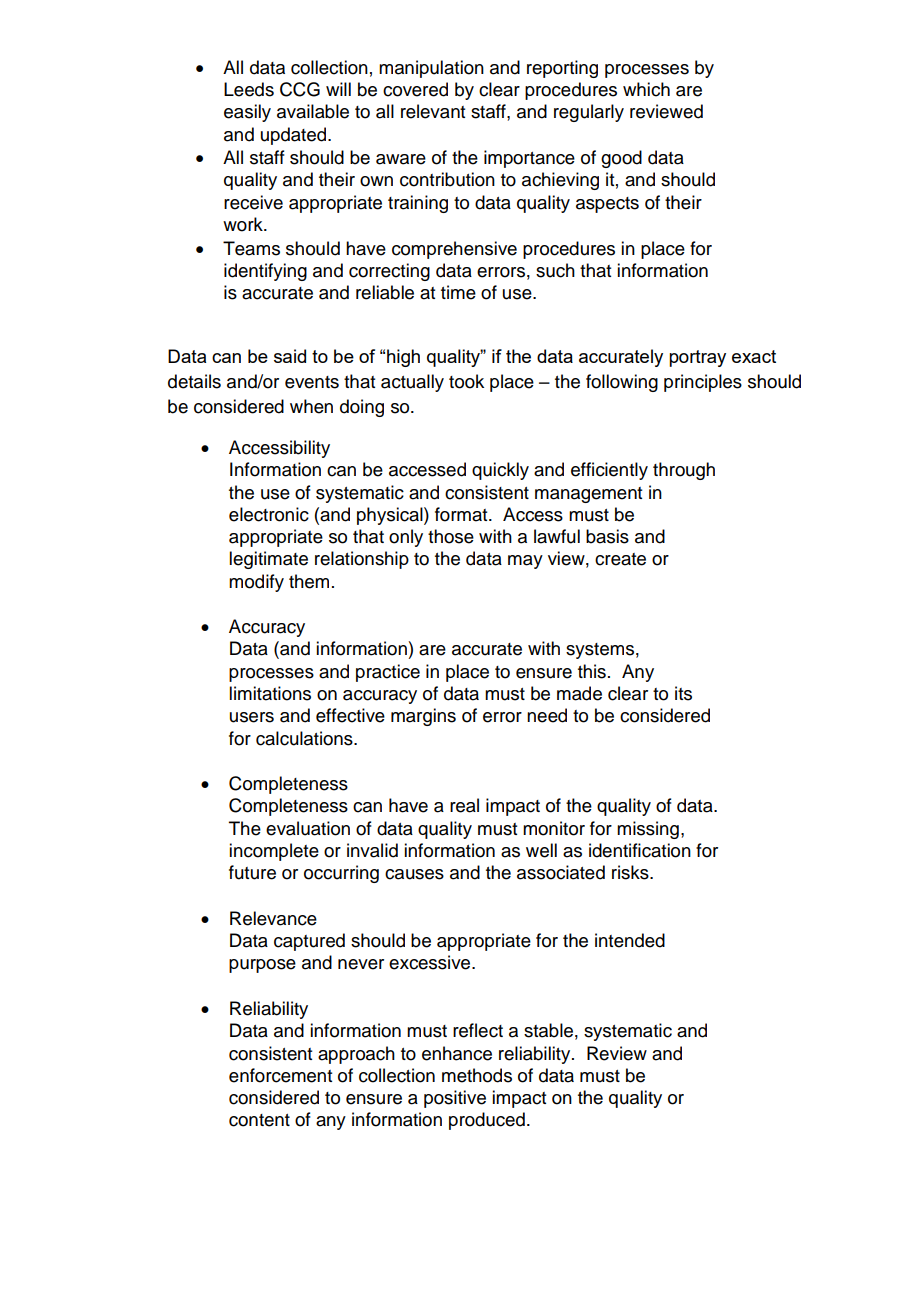  What do you see at coordinates (280, 1075) in the screenshot?
I see `enforcement` at bounding box center [280, 1075].
